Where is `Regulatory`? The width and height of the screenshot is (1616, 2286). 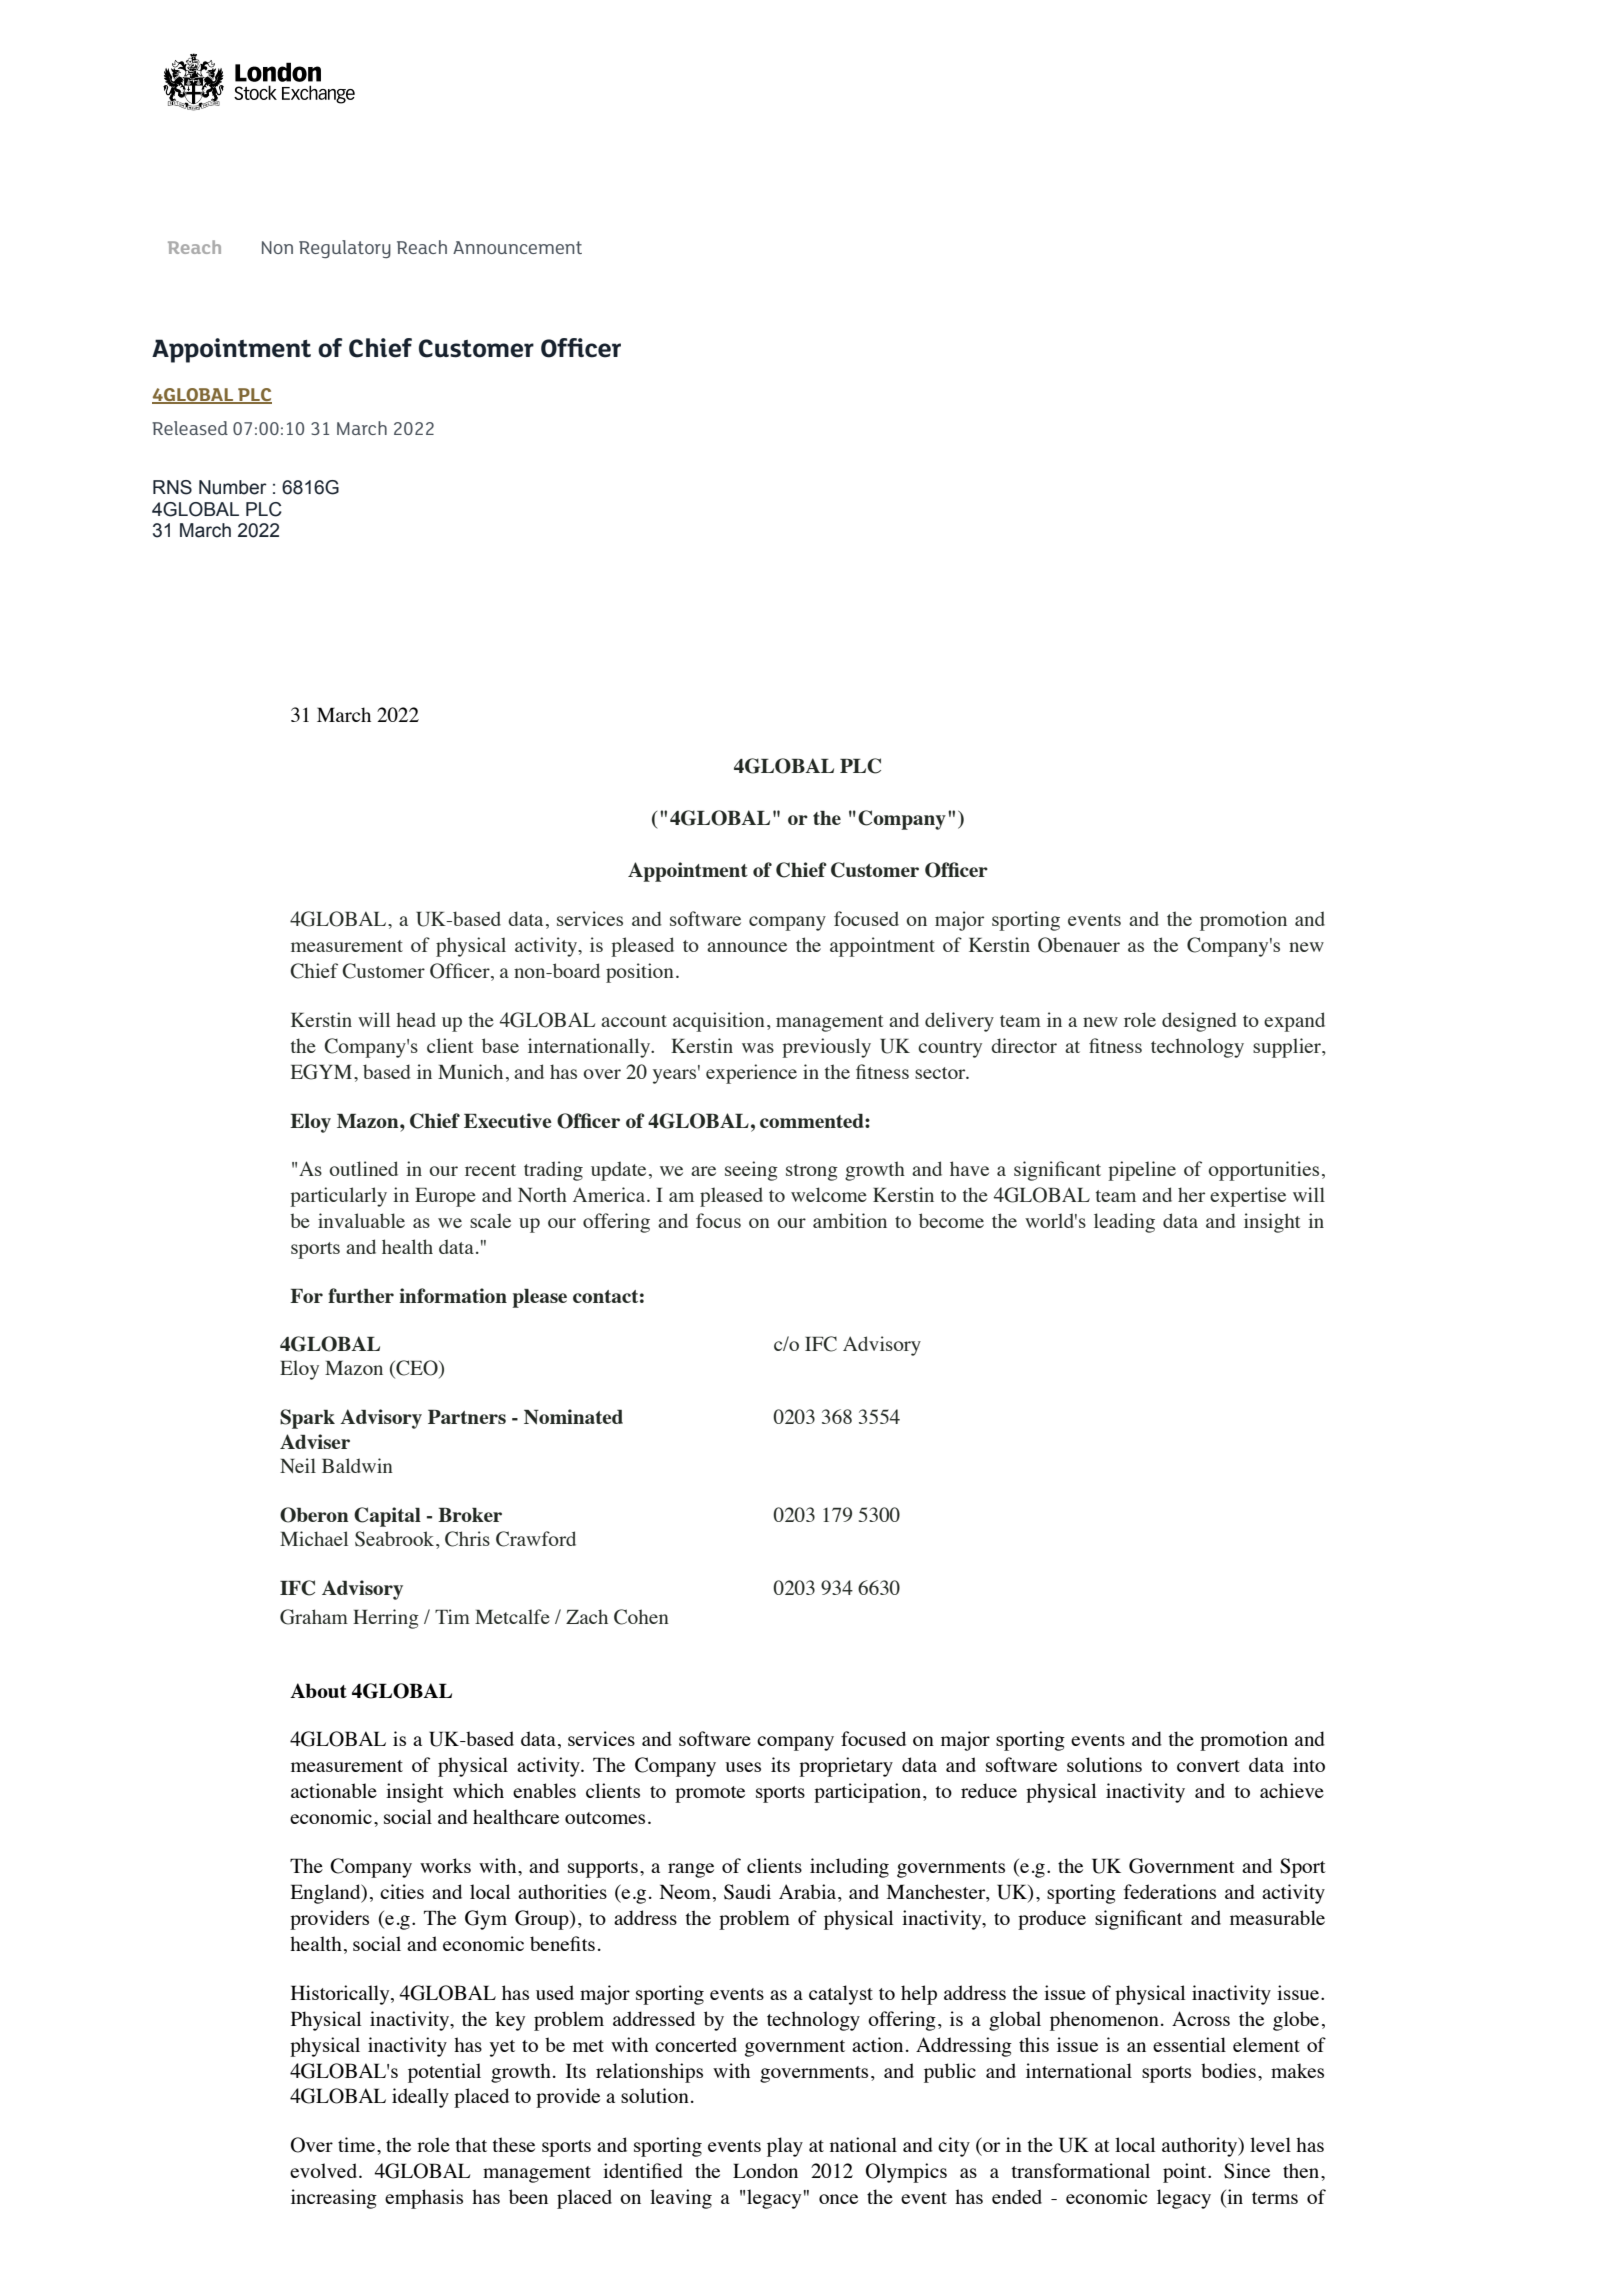 Regulatory is located at coordinates (345, 249).
